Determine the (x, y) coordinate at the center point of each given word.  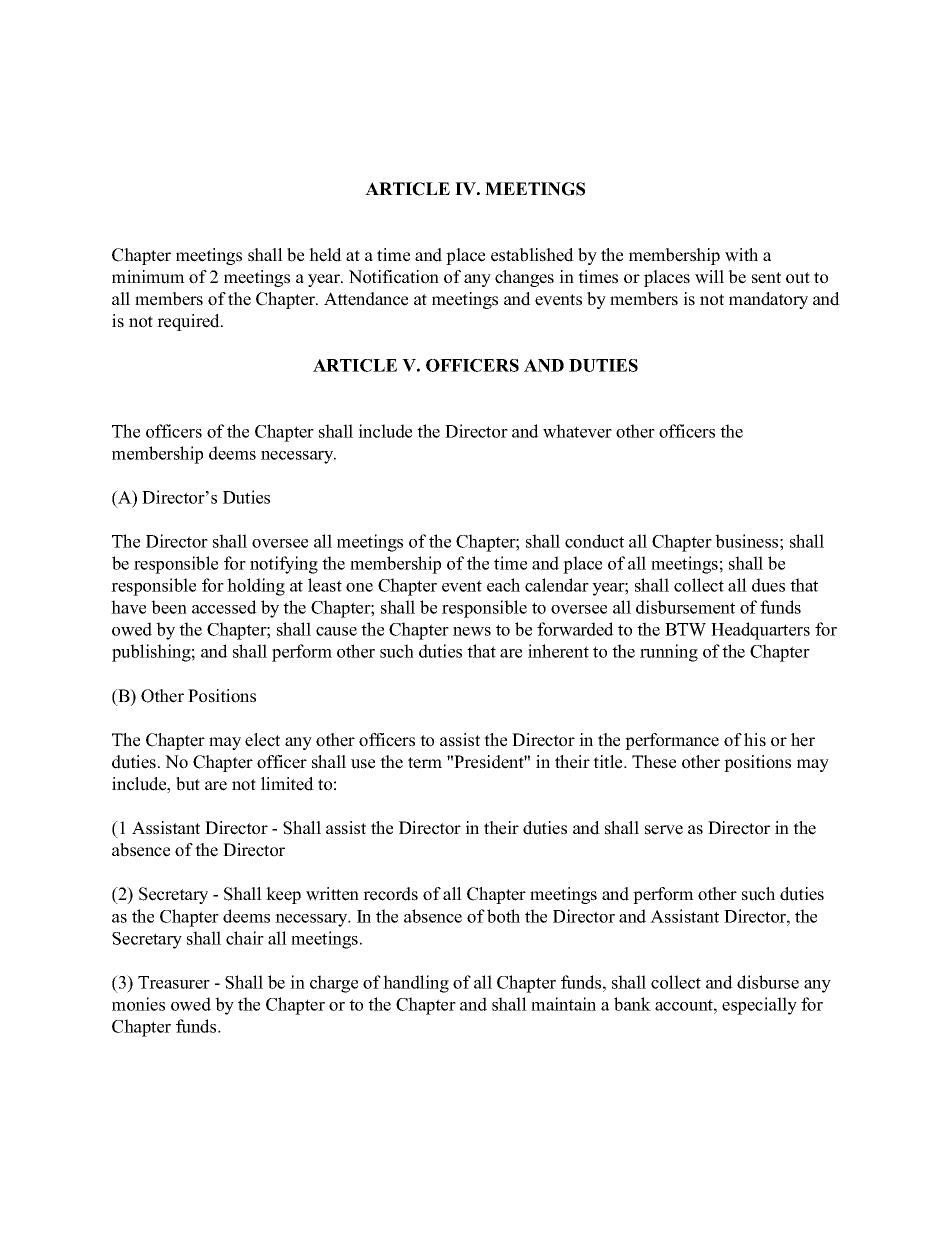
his (755, 740)
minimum (148, 277)
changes (524, 278)
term (425, 763)
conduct (594, 541)
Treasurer (174, 982)
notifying (284, 565)
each (503, 585)
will (709, 277)
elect (262, 740)
